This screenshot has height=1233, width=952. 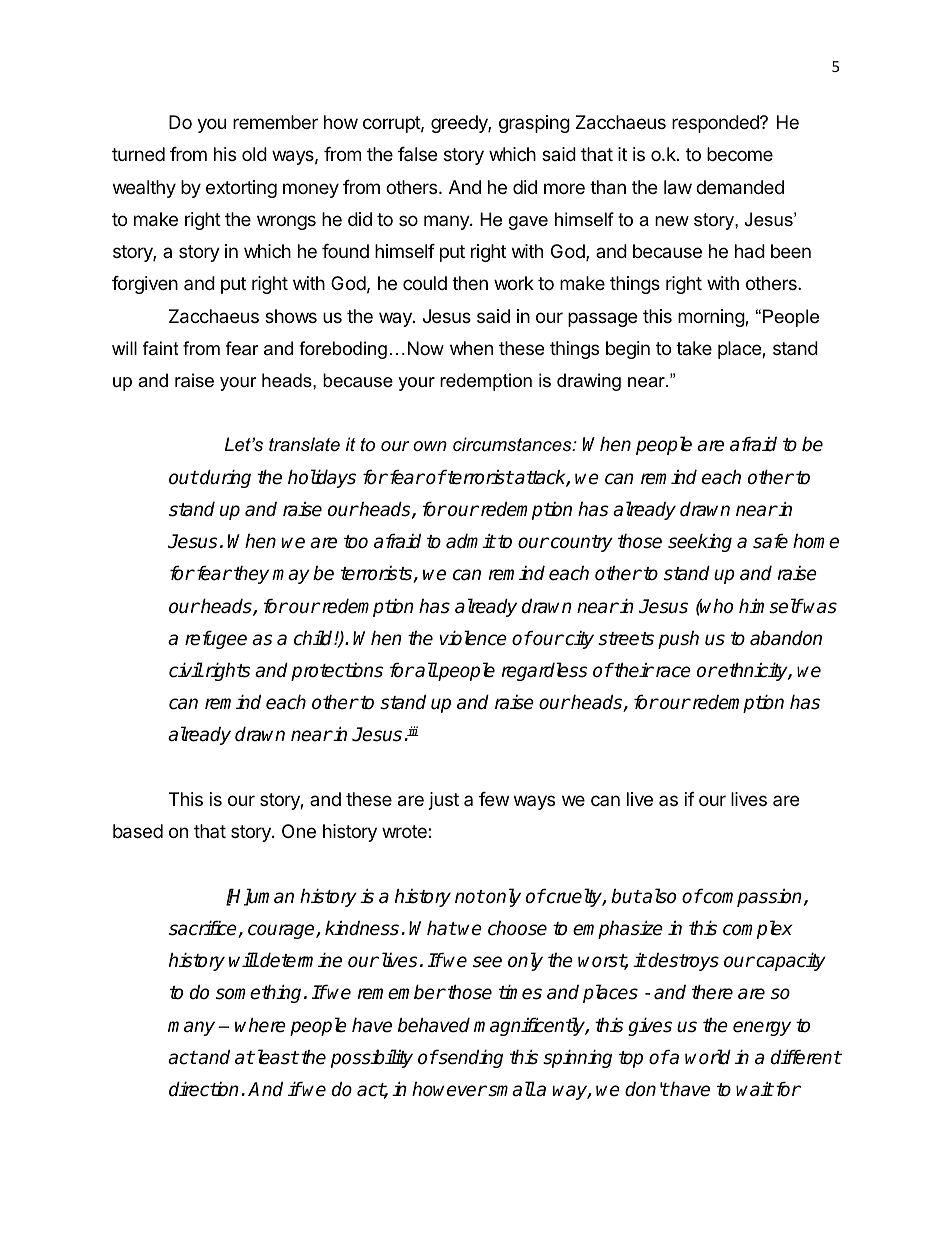 I want to click on sacrifice, so click(x=204, y=929).
